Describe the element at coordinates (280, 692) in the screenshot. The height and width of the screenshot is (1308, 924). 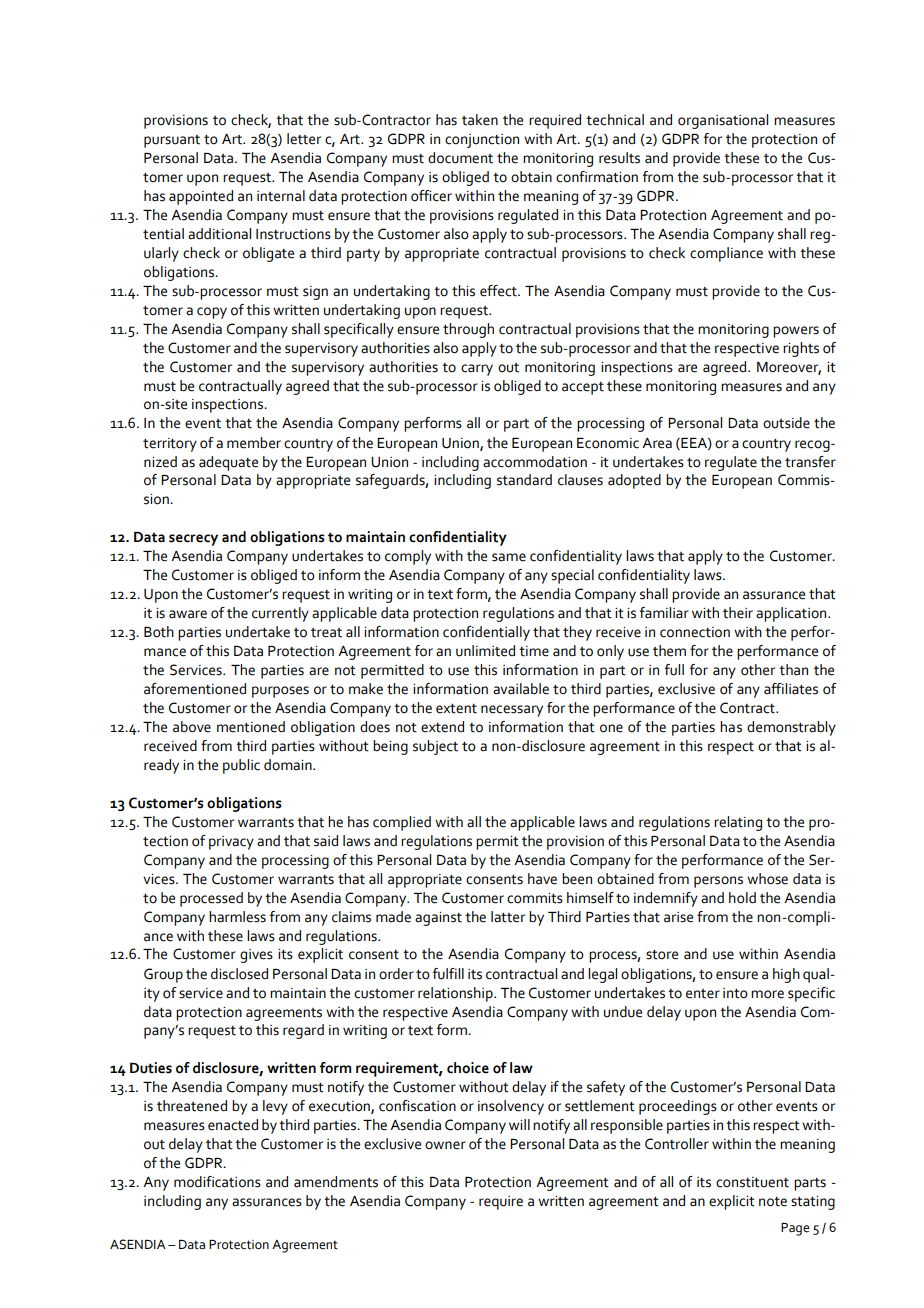
I see `purposes` at that location.
